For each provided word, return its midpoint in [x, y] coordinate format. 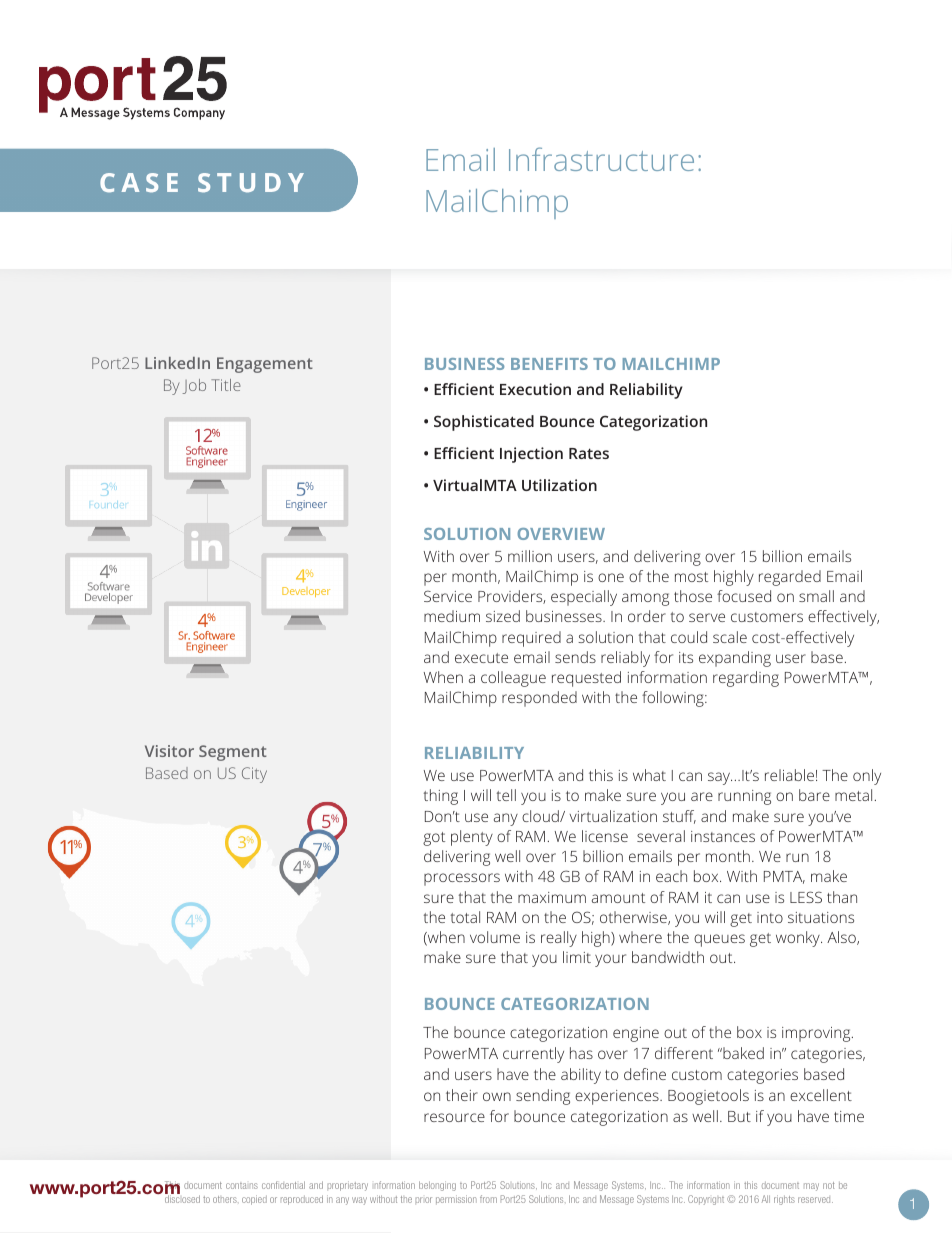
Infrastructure [601, 159]
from [488, 1199]
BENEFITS [549, 364]
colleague [513, 679]
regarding [746, 679]
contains [242, 1186]
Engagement [265, 365]
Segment [233, 753]
